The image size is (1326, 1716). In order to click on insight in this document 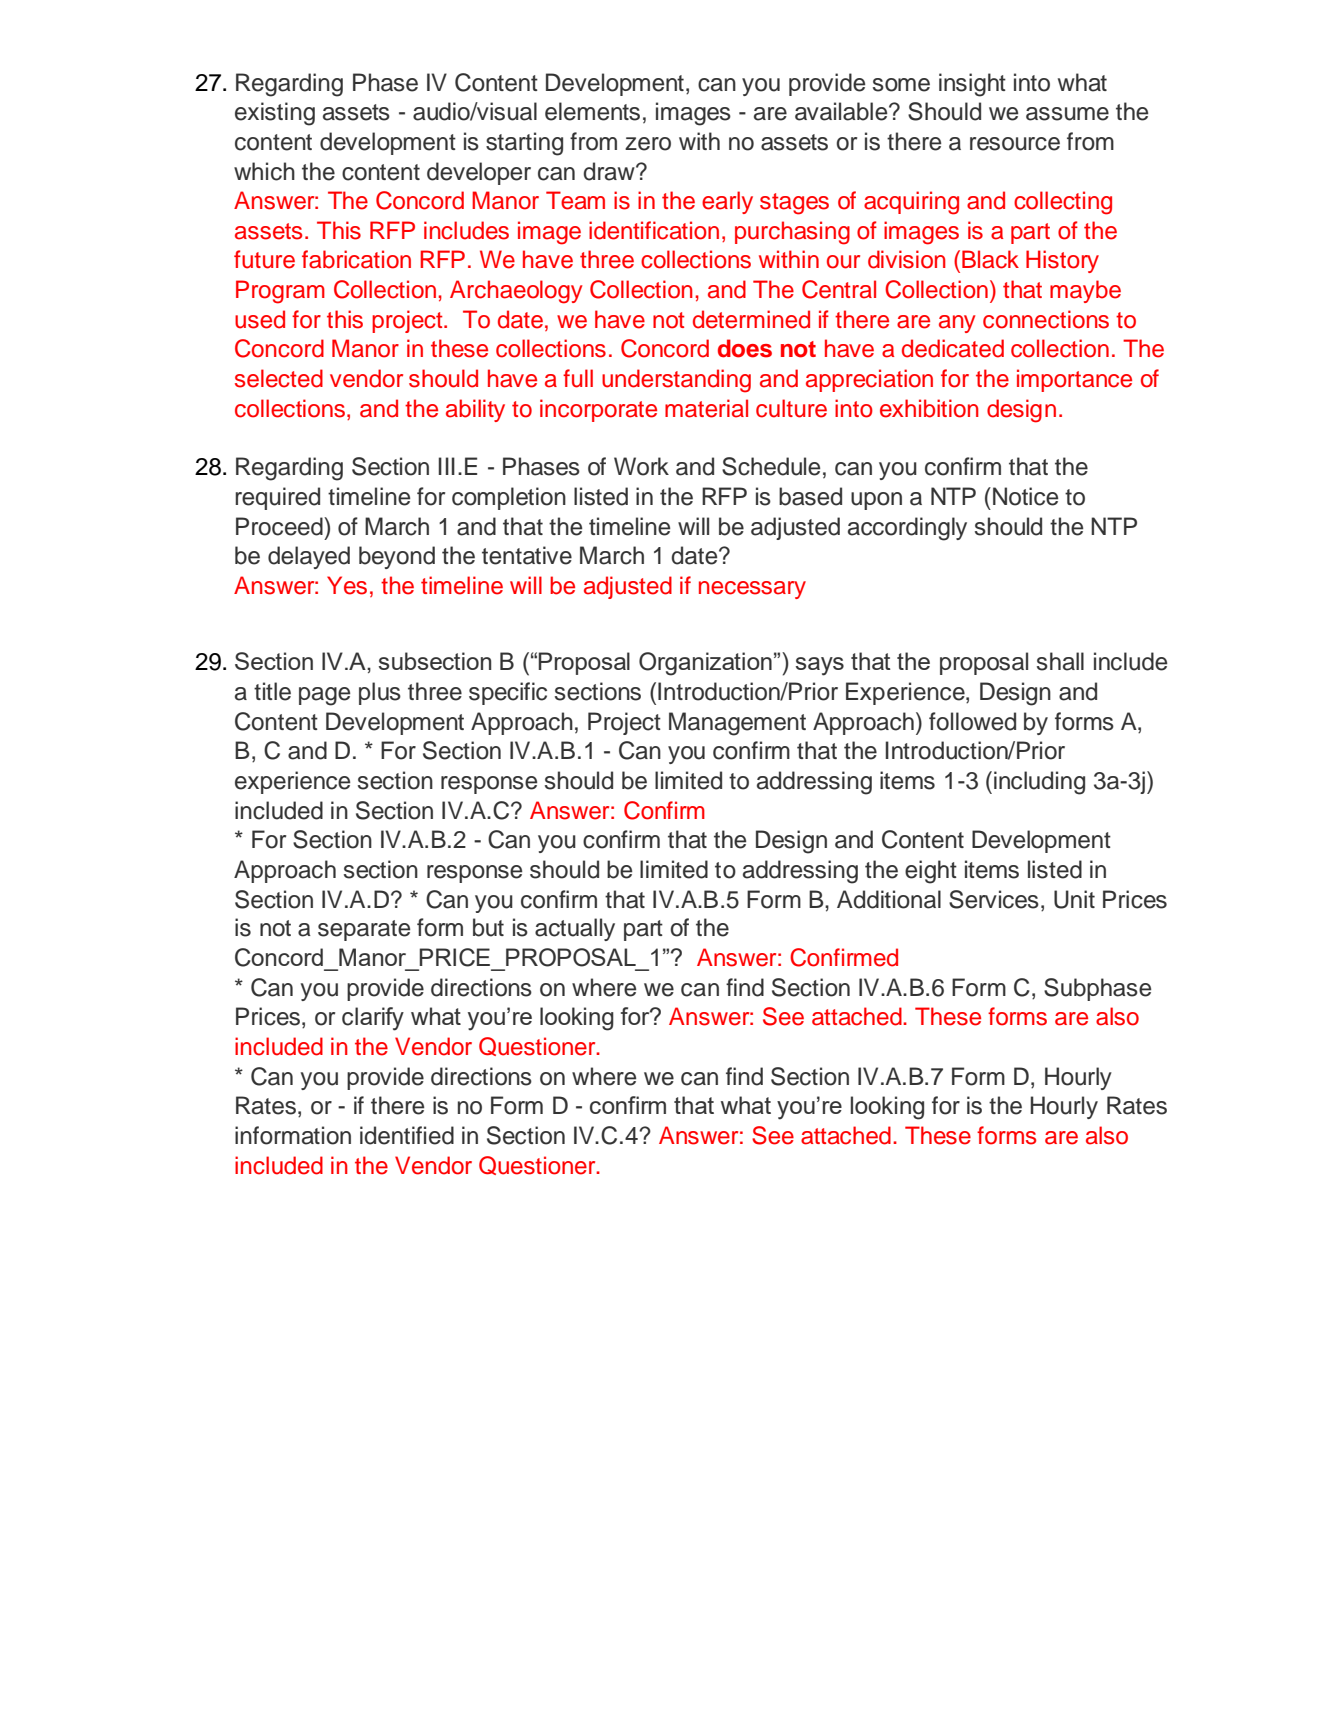, I will do `click(972, 85)`.
